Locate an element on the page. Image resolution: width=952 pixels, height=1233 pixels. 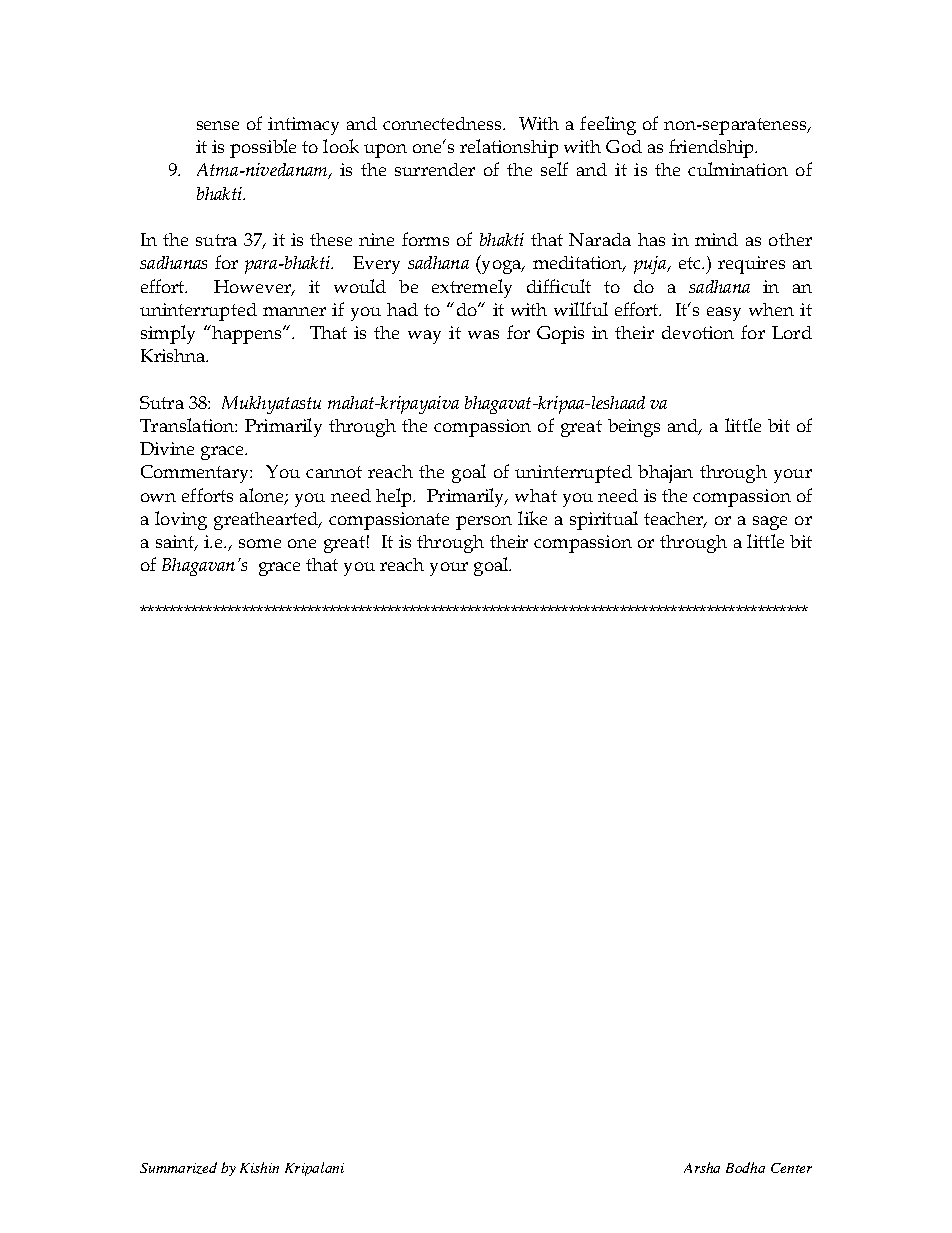
Center is located at coordinates (791, 1168).
